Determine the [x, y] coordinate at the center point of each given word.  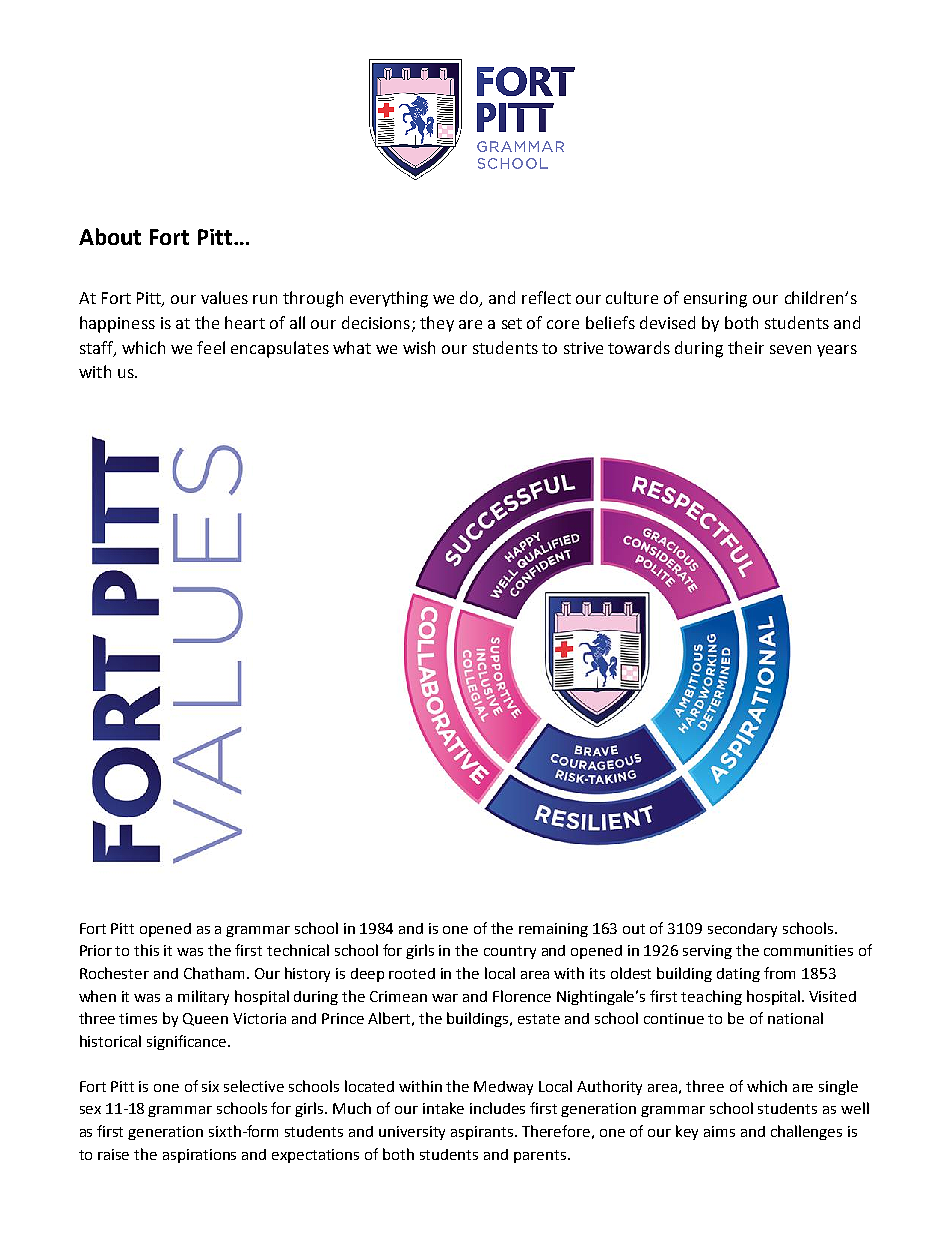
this [146, 950]
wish [419, 347]
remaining [553, 930]
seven [790, 349]
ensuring [715, 300]
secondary [742, 930]
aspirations [199, 1156]
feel [211, 347]
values [224, 297]
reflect [546, 297]
